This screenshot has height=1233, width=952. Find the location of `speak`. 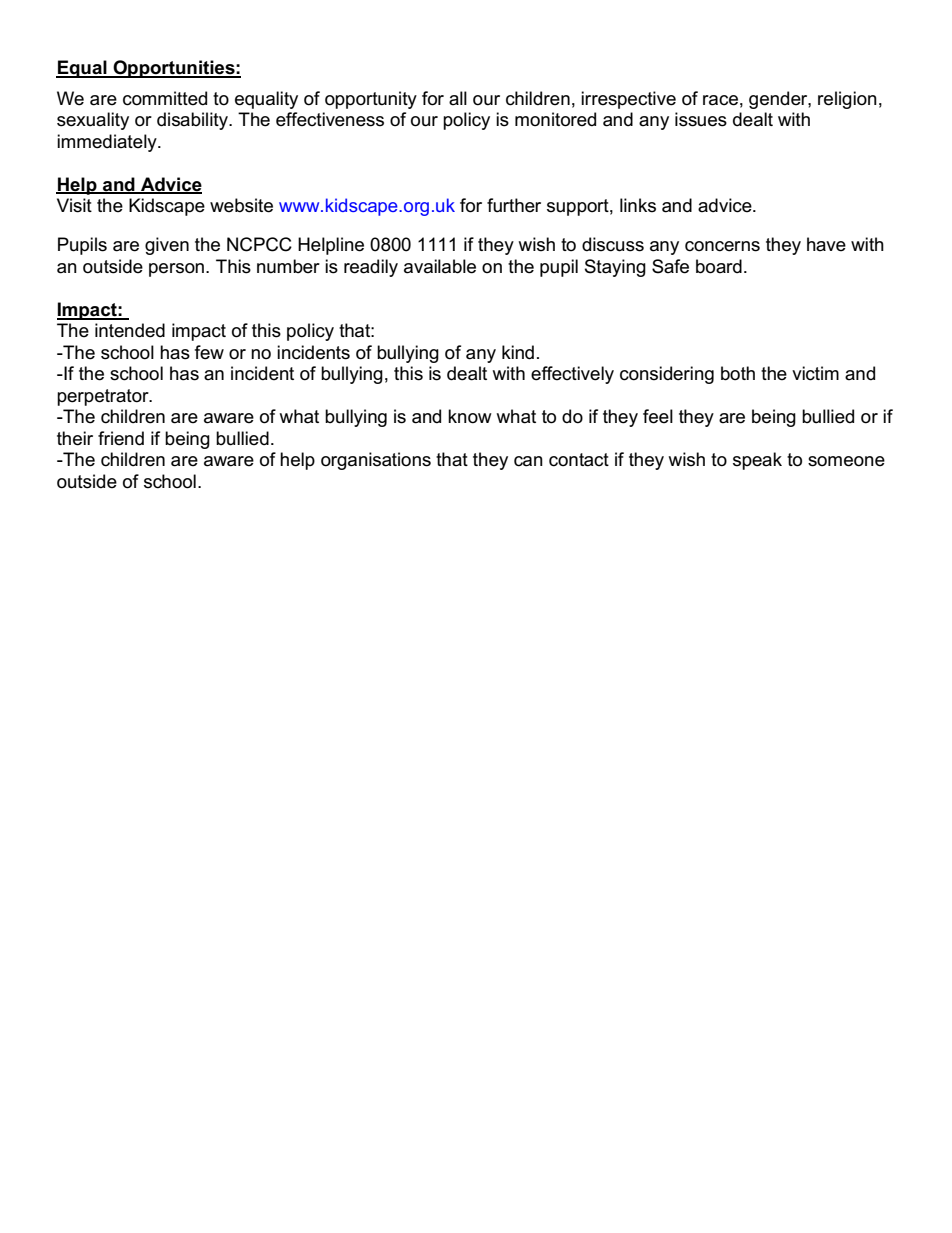

speak is located at coordinates (757, 461).
